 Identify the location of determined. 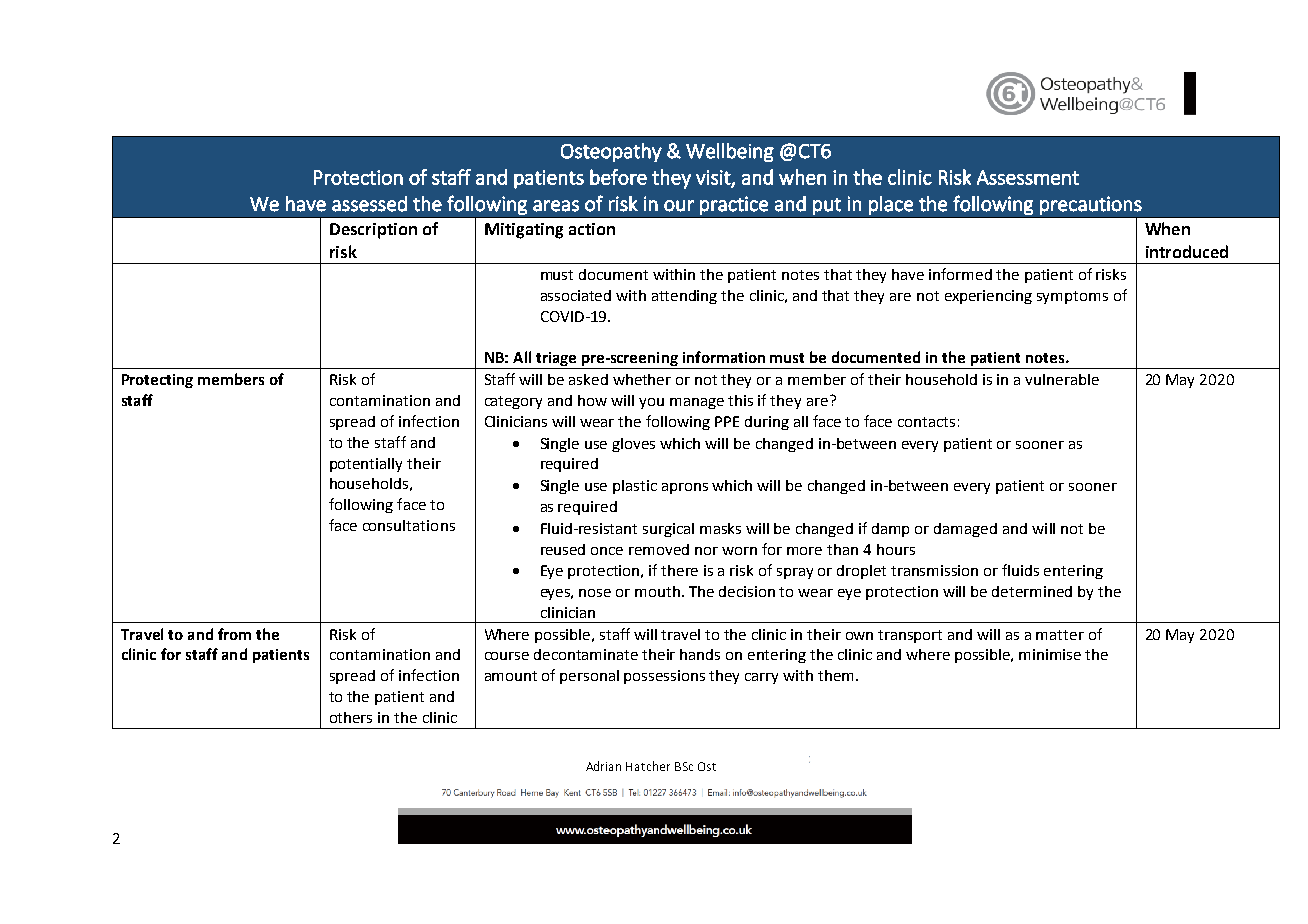
(1032, 591).
